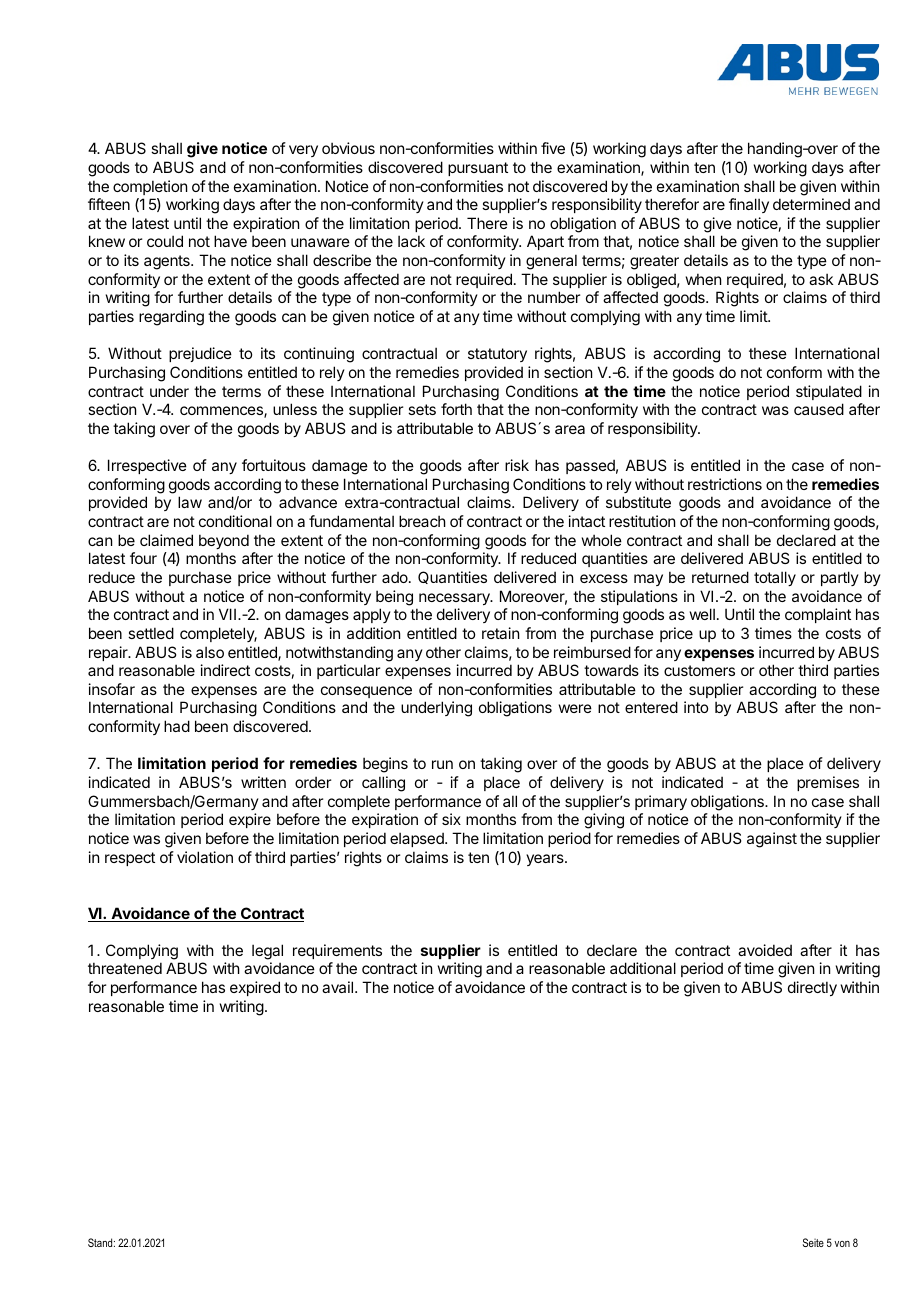  Describe the element at coordinates (267, 952) in the document. I see `legal` at that location.
